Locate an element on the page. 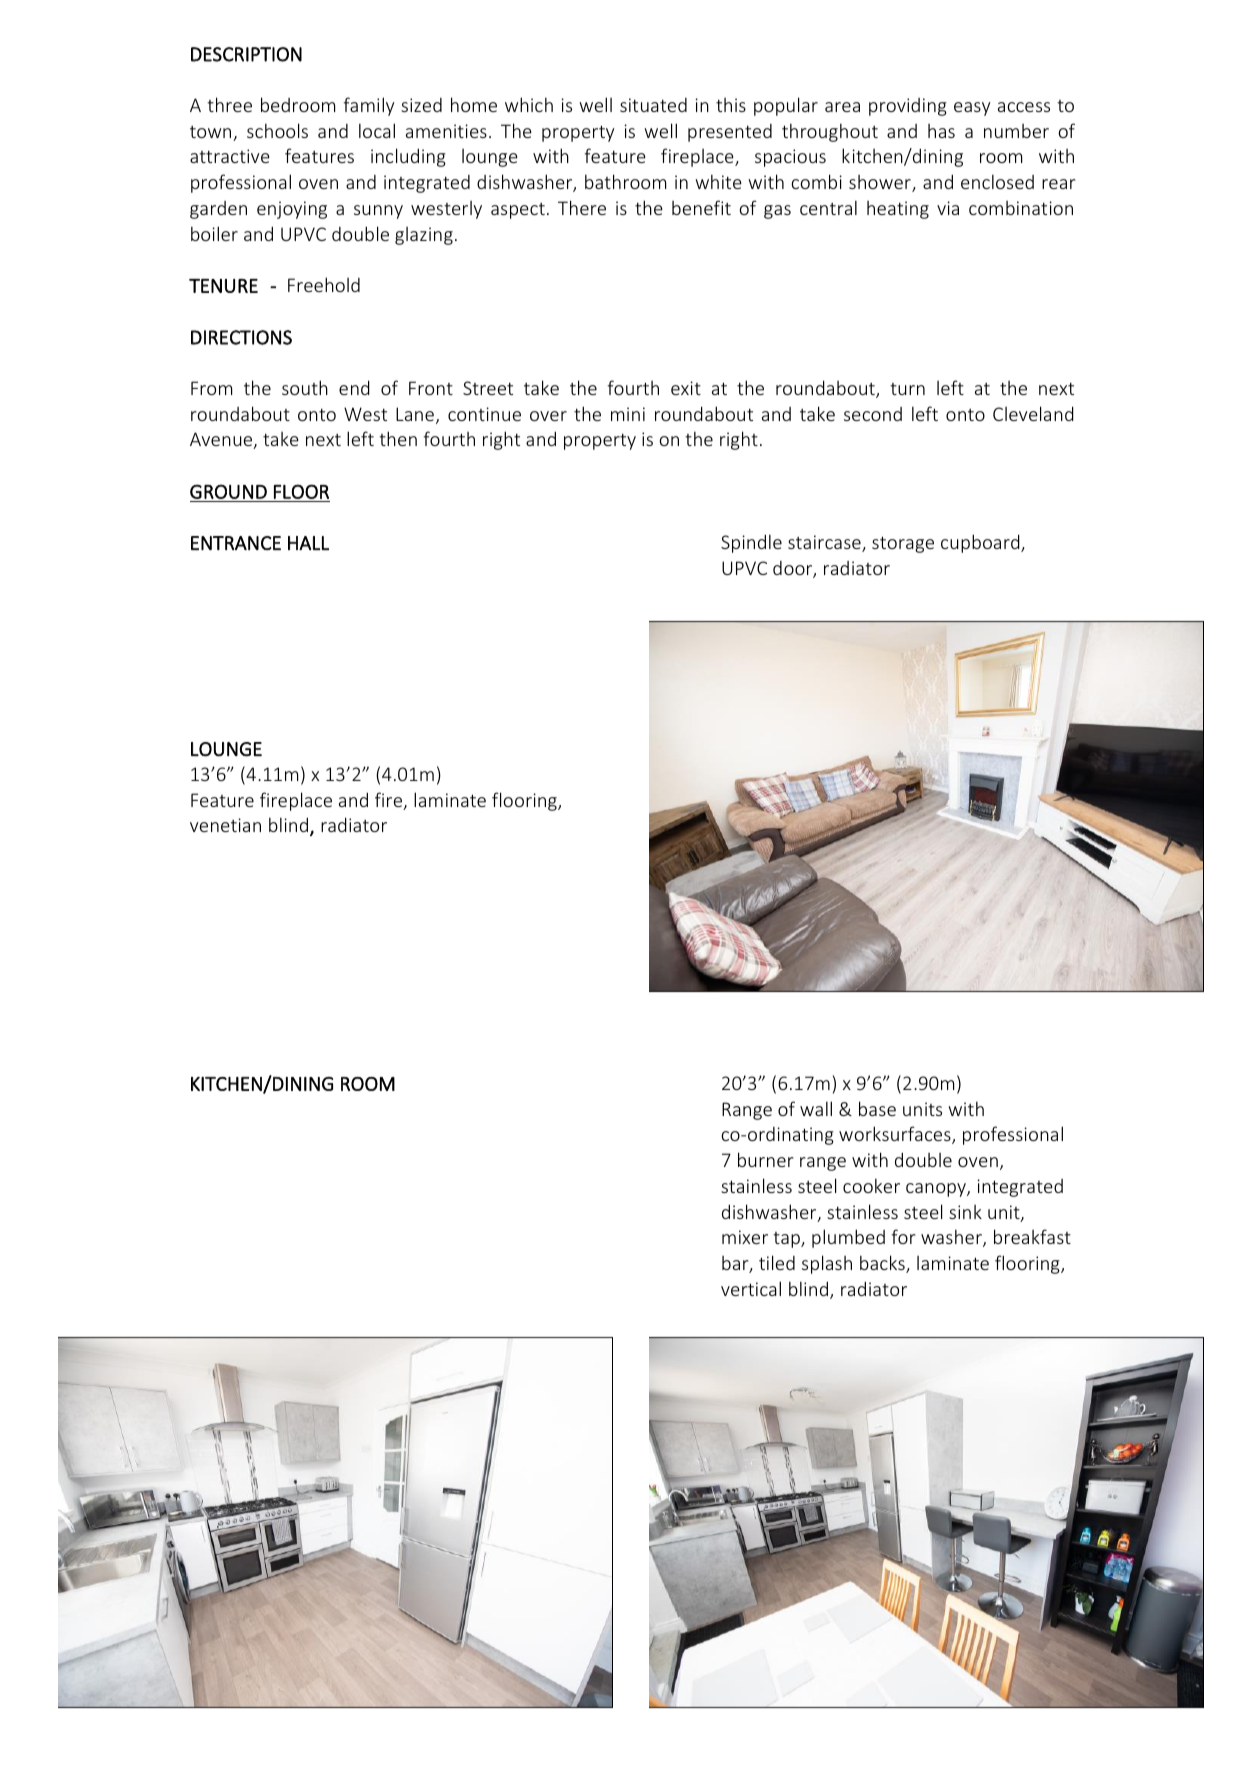 The height and width of the image is (1775, 1255). staircase is located at coordinates (825, 543).
